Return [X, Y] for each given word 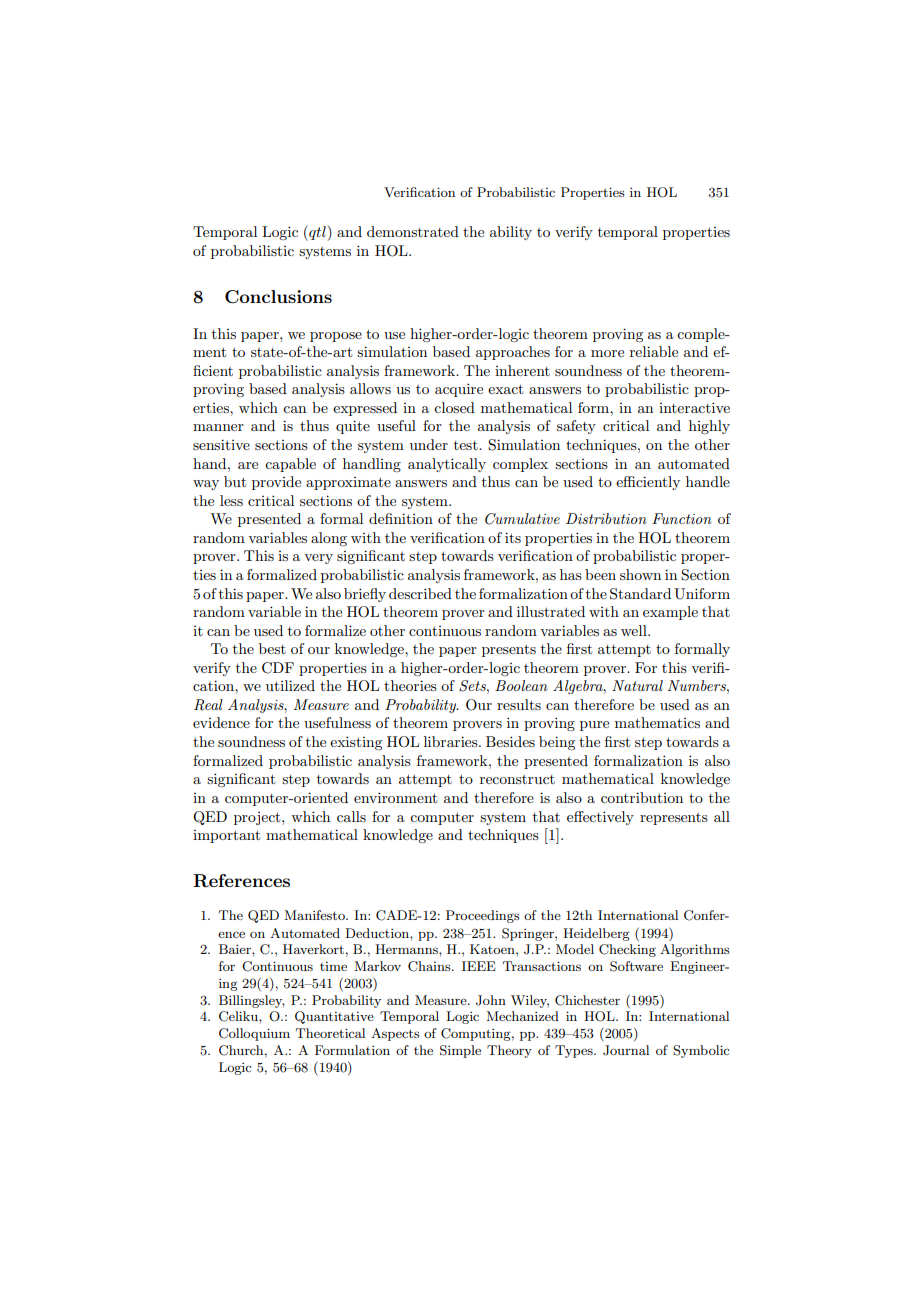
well [635, 630]
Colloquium [254, 1034]
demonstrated [413, 231]
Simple [460, 1051]
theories [410, 685]
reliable [654, 351]
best [272, 648]
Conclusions [278, 297]
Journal [626, 1050]
